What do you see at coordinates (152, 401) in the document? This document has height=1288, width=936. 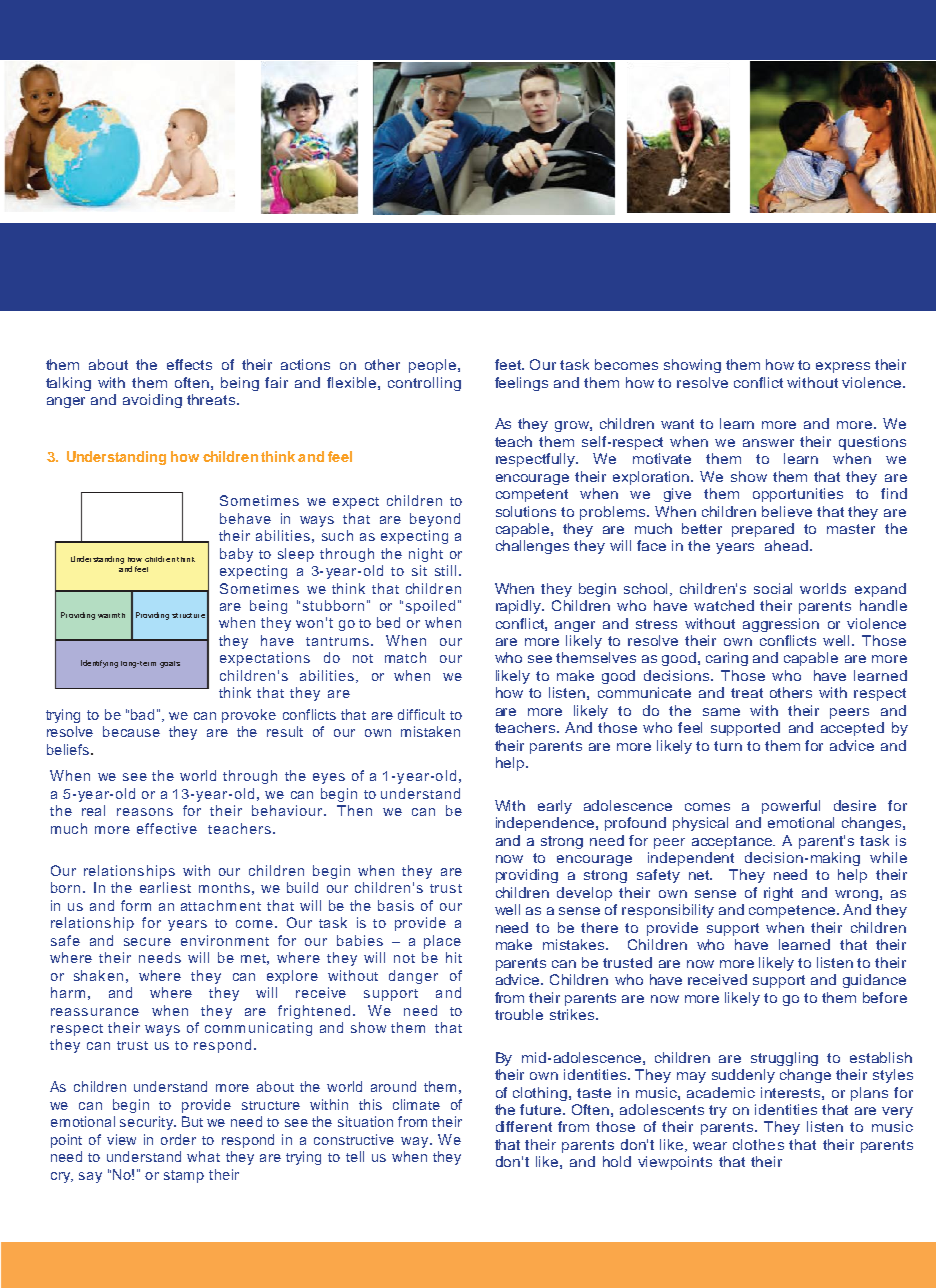 I see `avoiding` at bounding box center [152, 401].
